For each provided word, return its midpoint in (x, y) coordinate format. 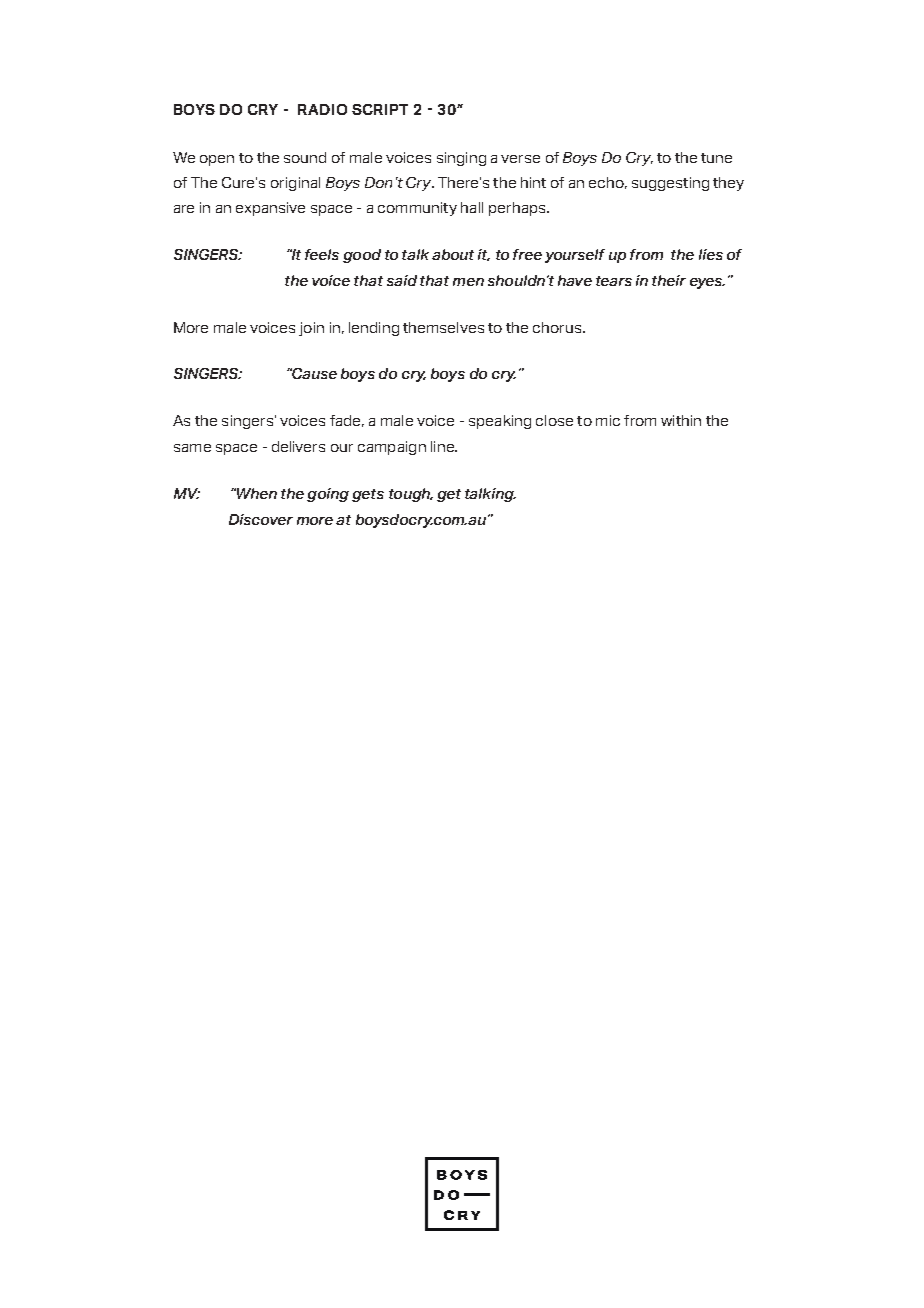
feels (322, 254)
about (453, 254)
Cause (313, 373)
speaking (500, 422)
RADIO (322, 109)
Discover (261, 519)
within (681, 420)
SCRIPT (380, 109)
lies (711, 254)
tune (716, 158)
